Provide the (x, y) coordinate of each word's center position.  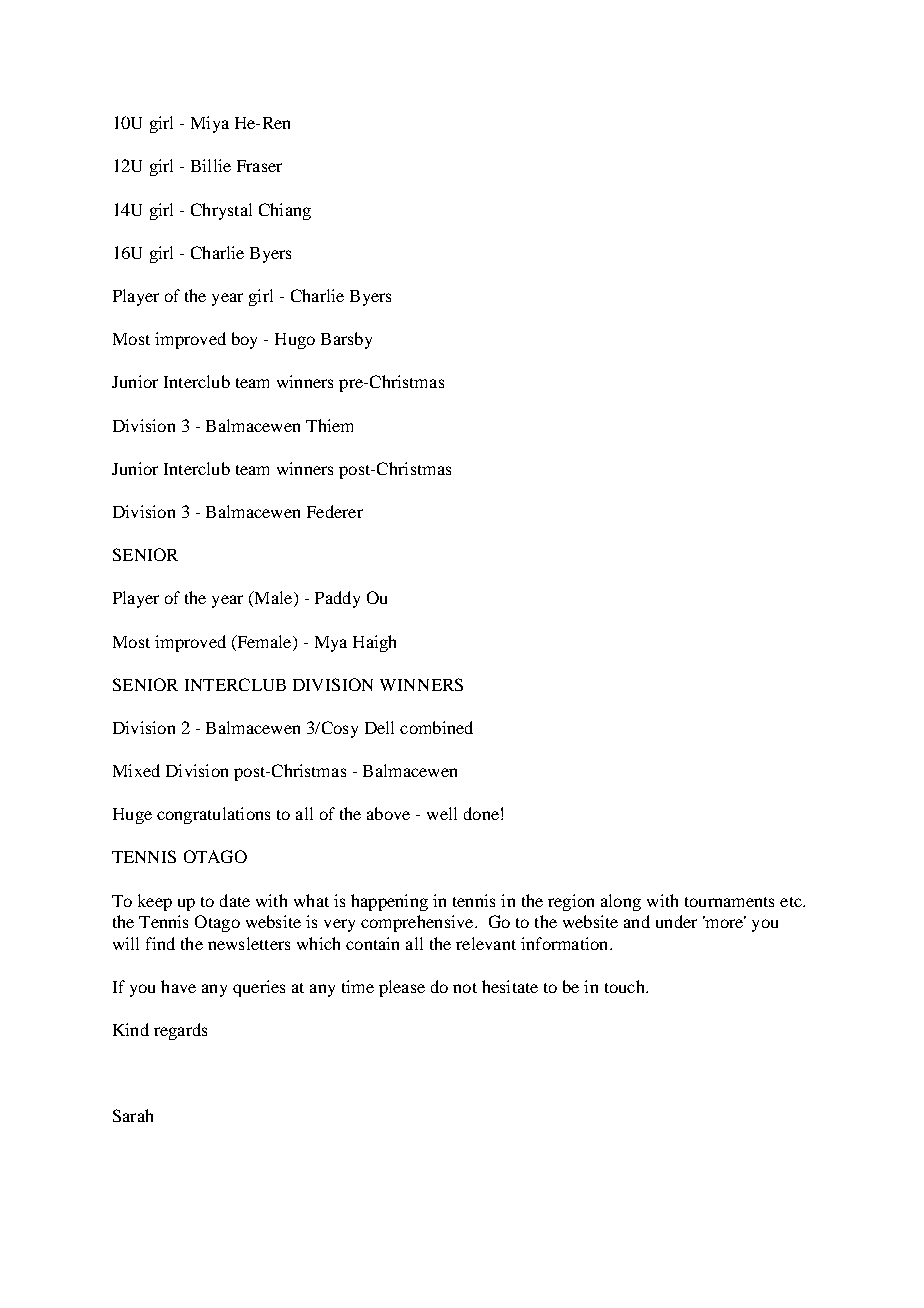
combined (436, 727)
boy (244, 340)
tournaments (729, 902)
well (442, 813)
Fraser (259, 166)
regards (180, 1031)
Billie (211, 165)
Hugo (295, 341)
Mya (331, 644)
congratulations (213, 815)
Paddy (337, 599)
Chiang (285, 211)
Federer (335, 511)
